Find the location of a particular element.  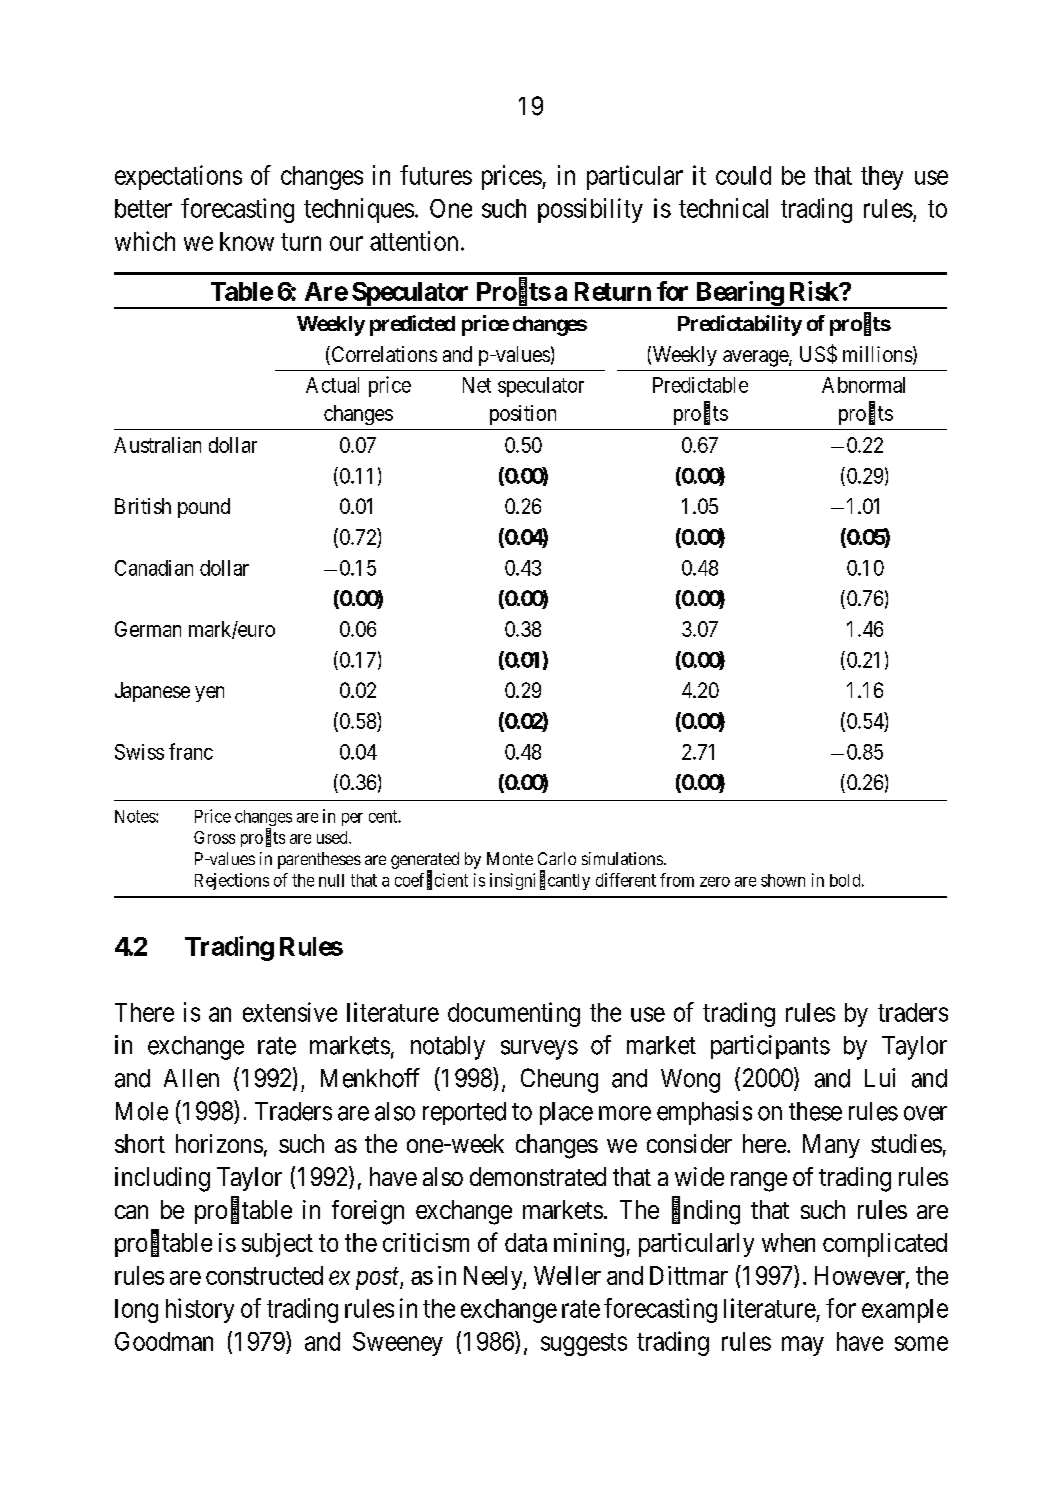

franc is located at coordinates (191, 751).
